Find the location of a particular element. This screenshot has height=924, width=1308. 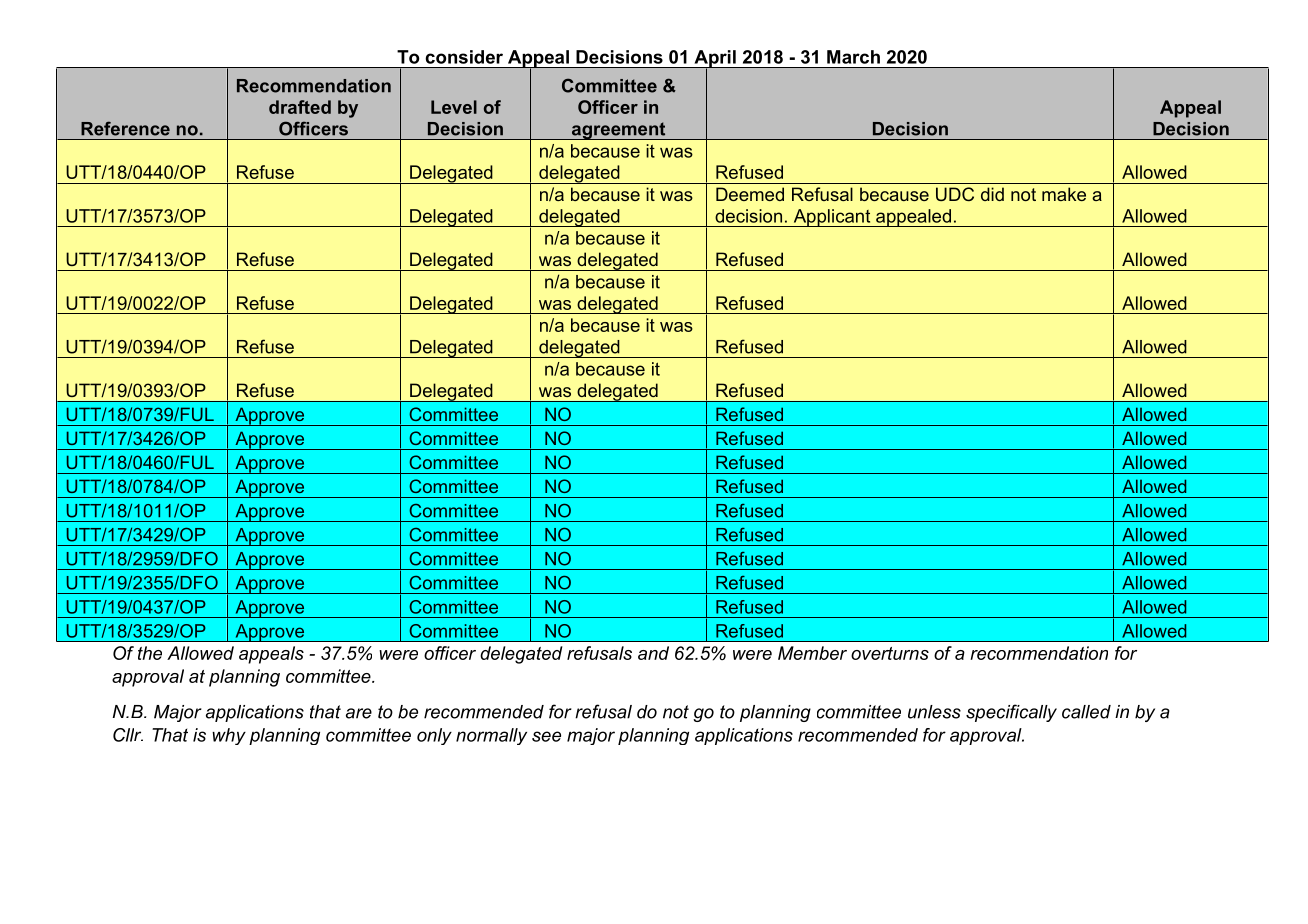

April is located at coordinates (715, 60).
